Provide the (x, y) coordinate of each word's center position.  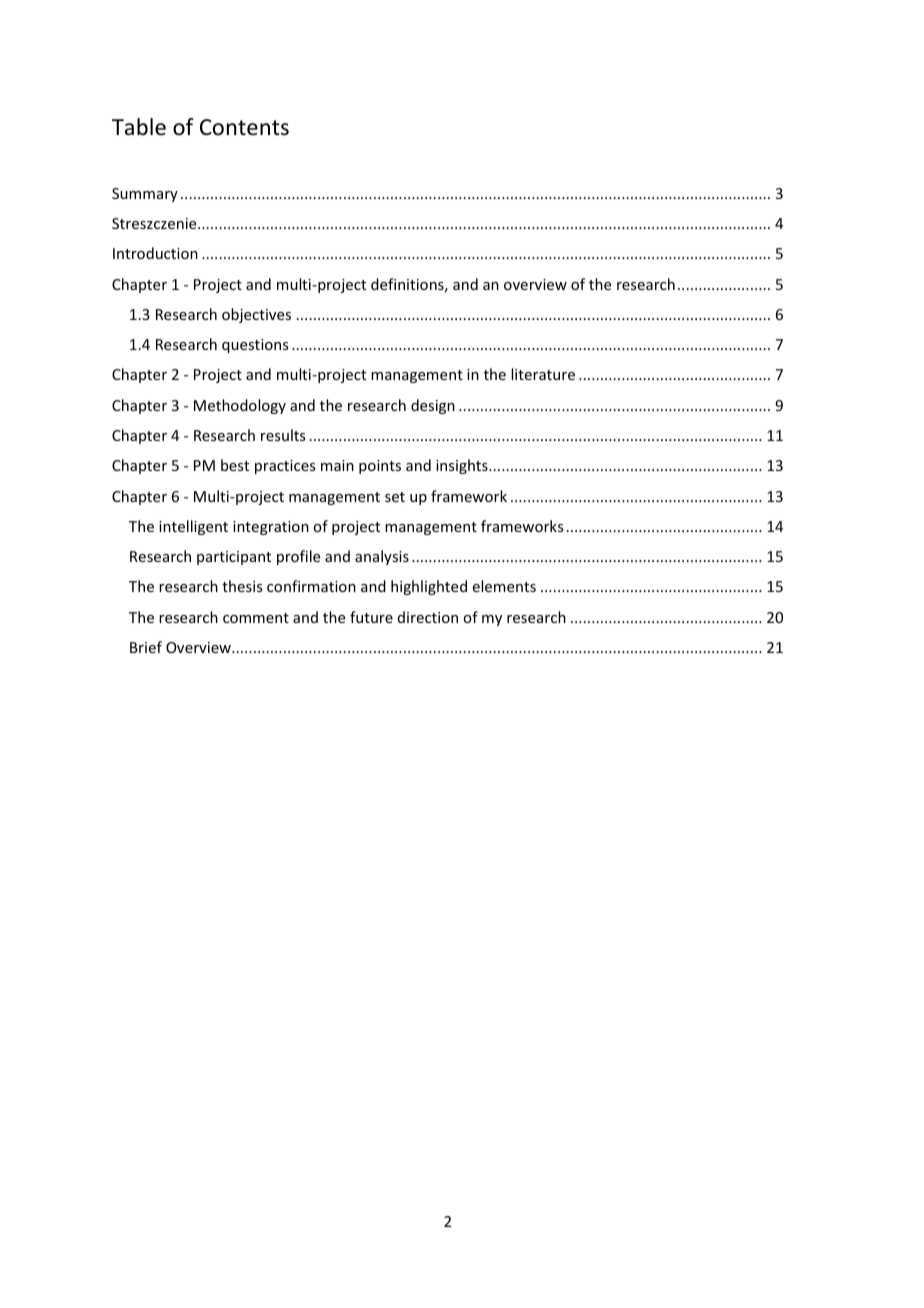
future (371, 617)
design (433, 406)
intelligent (193, 527)
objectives (256, 315)
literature (543, 374)
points (380, 467)
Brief (146, 647)
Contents (244, 127)
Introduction (155, 253)
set (395, 497)
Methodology (240, 406)
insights (463, 466)
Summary (145, 195)
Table (139, 127)
